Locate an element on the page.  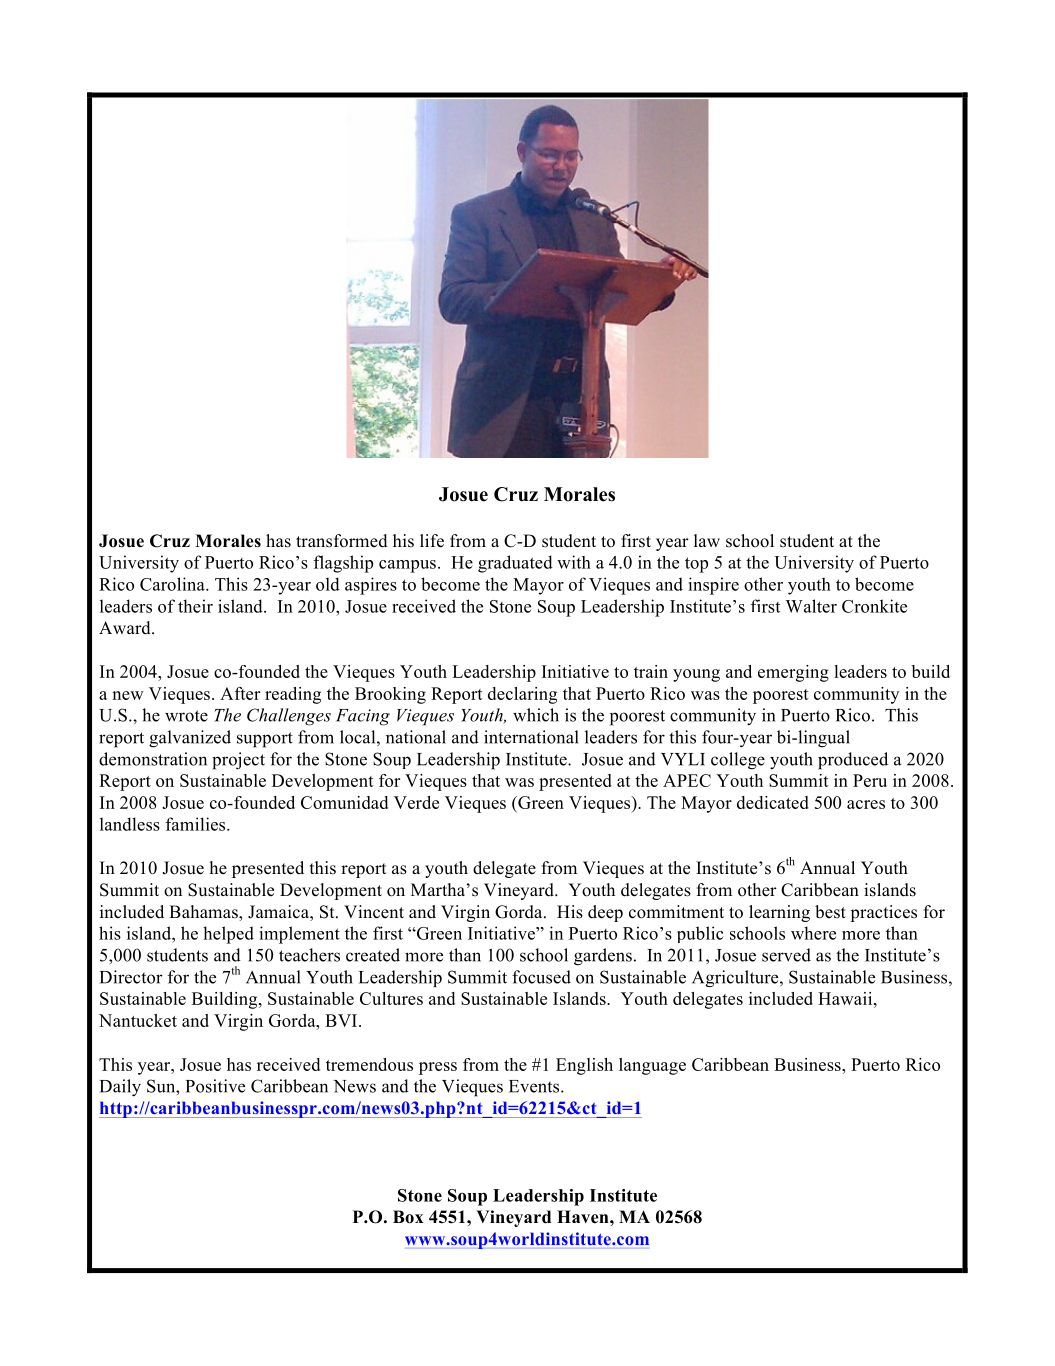
Carolina is located at coordinates (173, 584).
